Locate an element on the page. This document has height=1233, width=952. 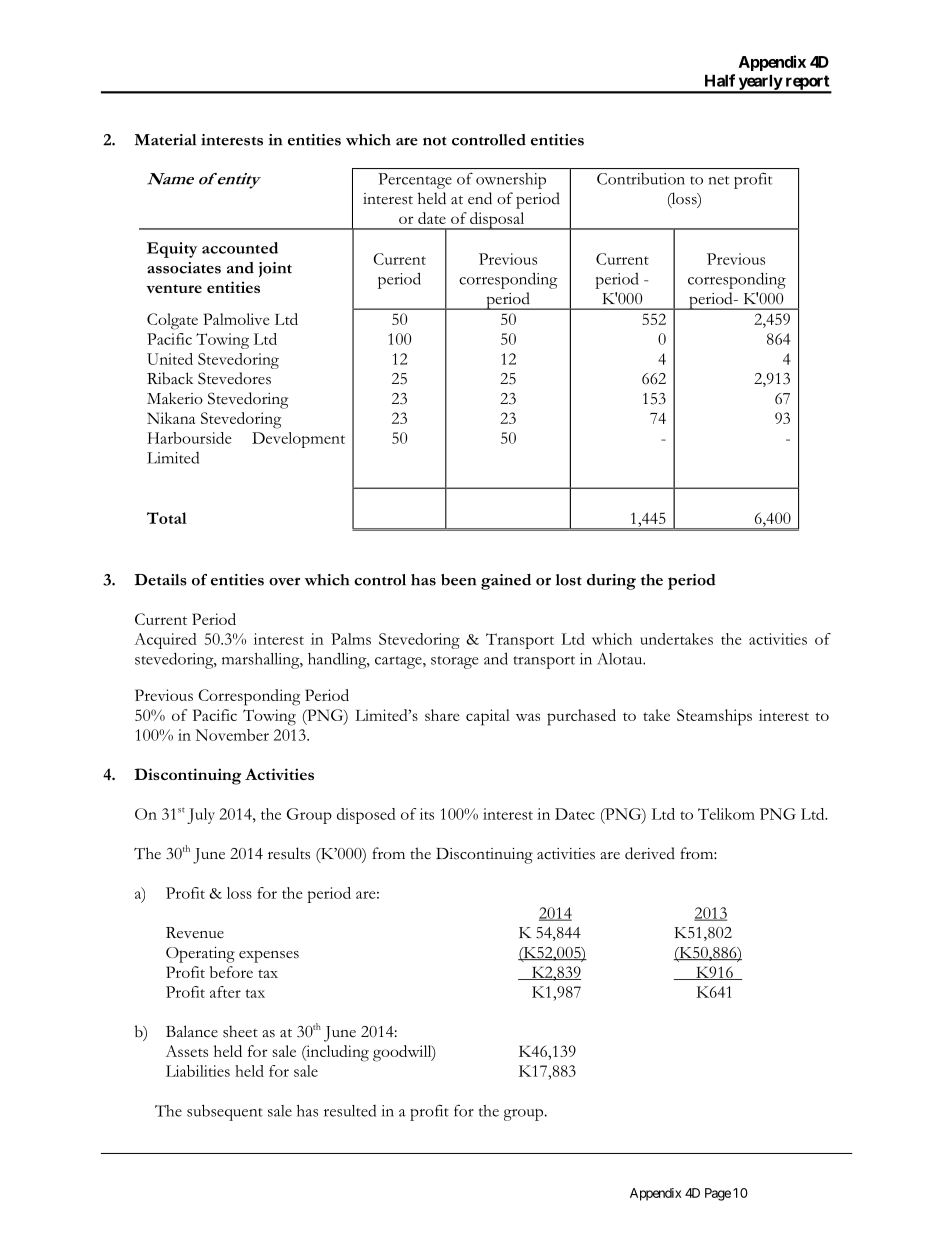
during is located at coordinates (611, 582).
